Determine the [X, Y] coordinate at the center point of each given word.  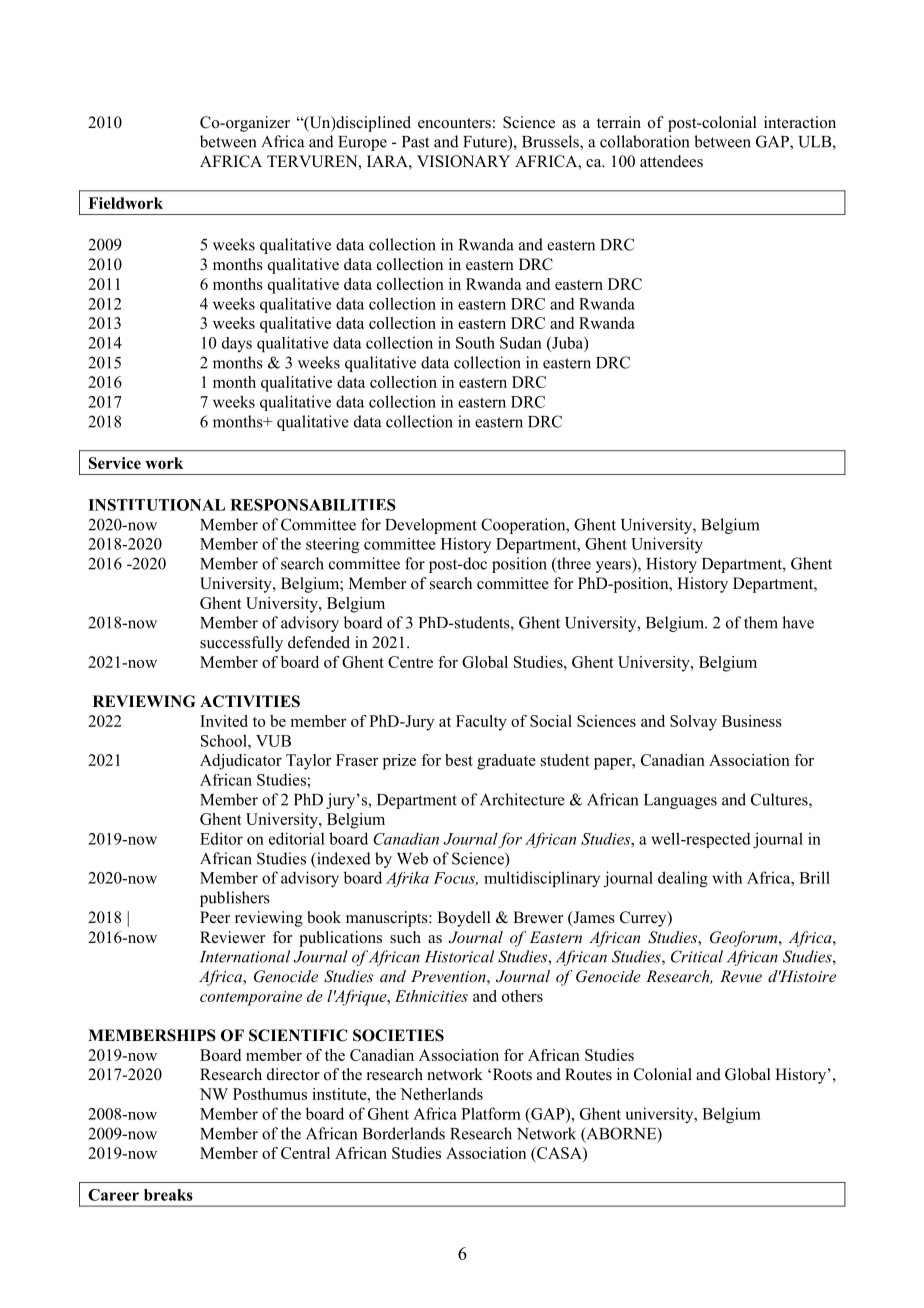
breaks [168, 1195]
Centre [410, 662]
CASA [559, 1153]
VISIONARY [463, 161]
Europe [362, 143]
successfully [241, 644]
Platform [491, 1113]
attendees [671, 161]
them [761, 622]
